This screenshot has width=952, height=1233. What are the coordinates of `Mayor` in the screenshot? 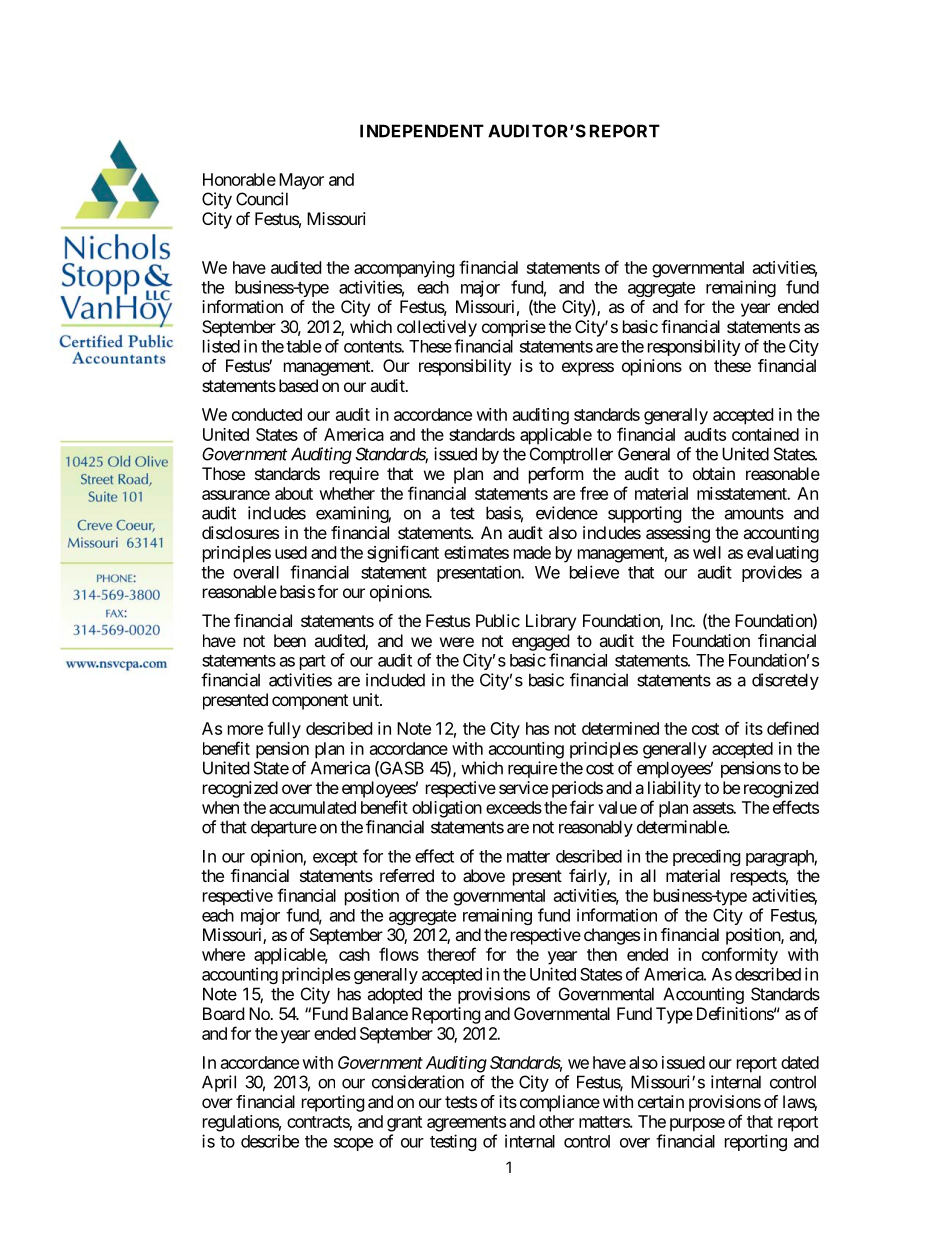 It's located at (301, 181).
